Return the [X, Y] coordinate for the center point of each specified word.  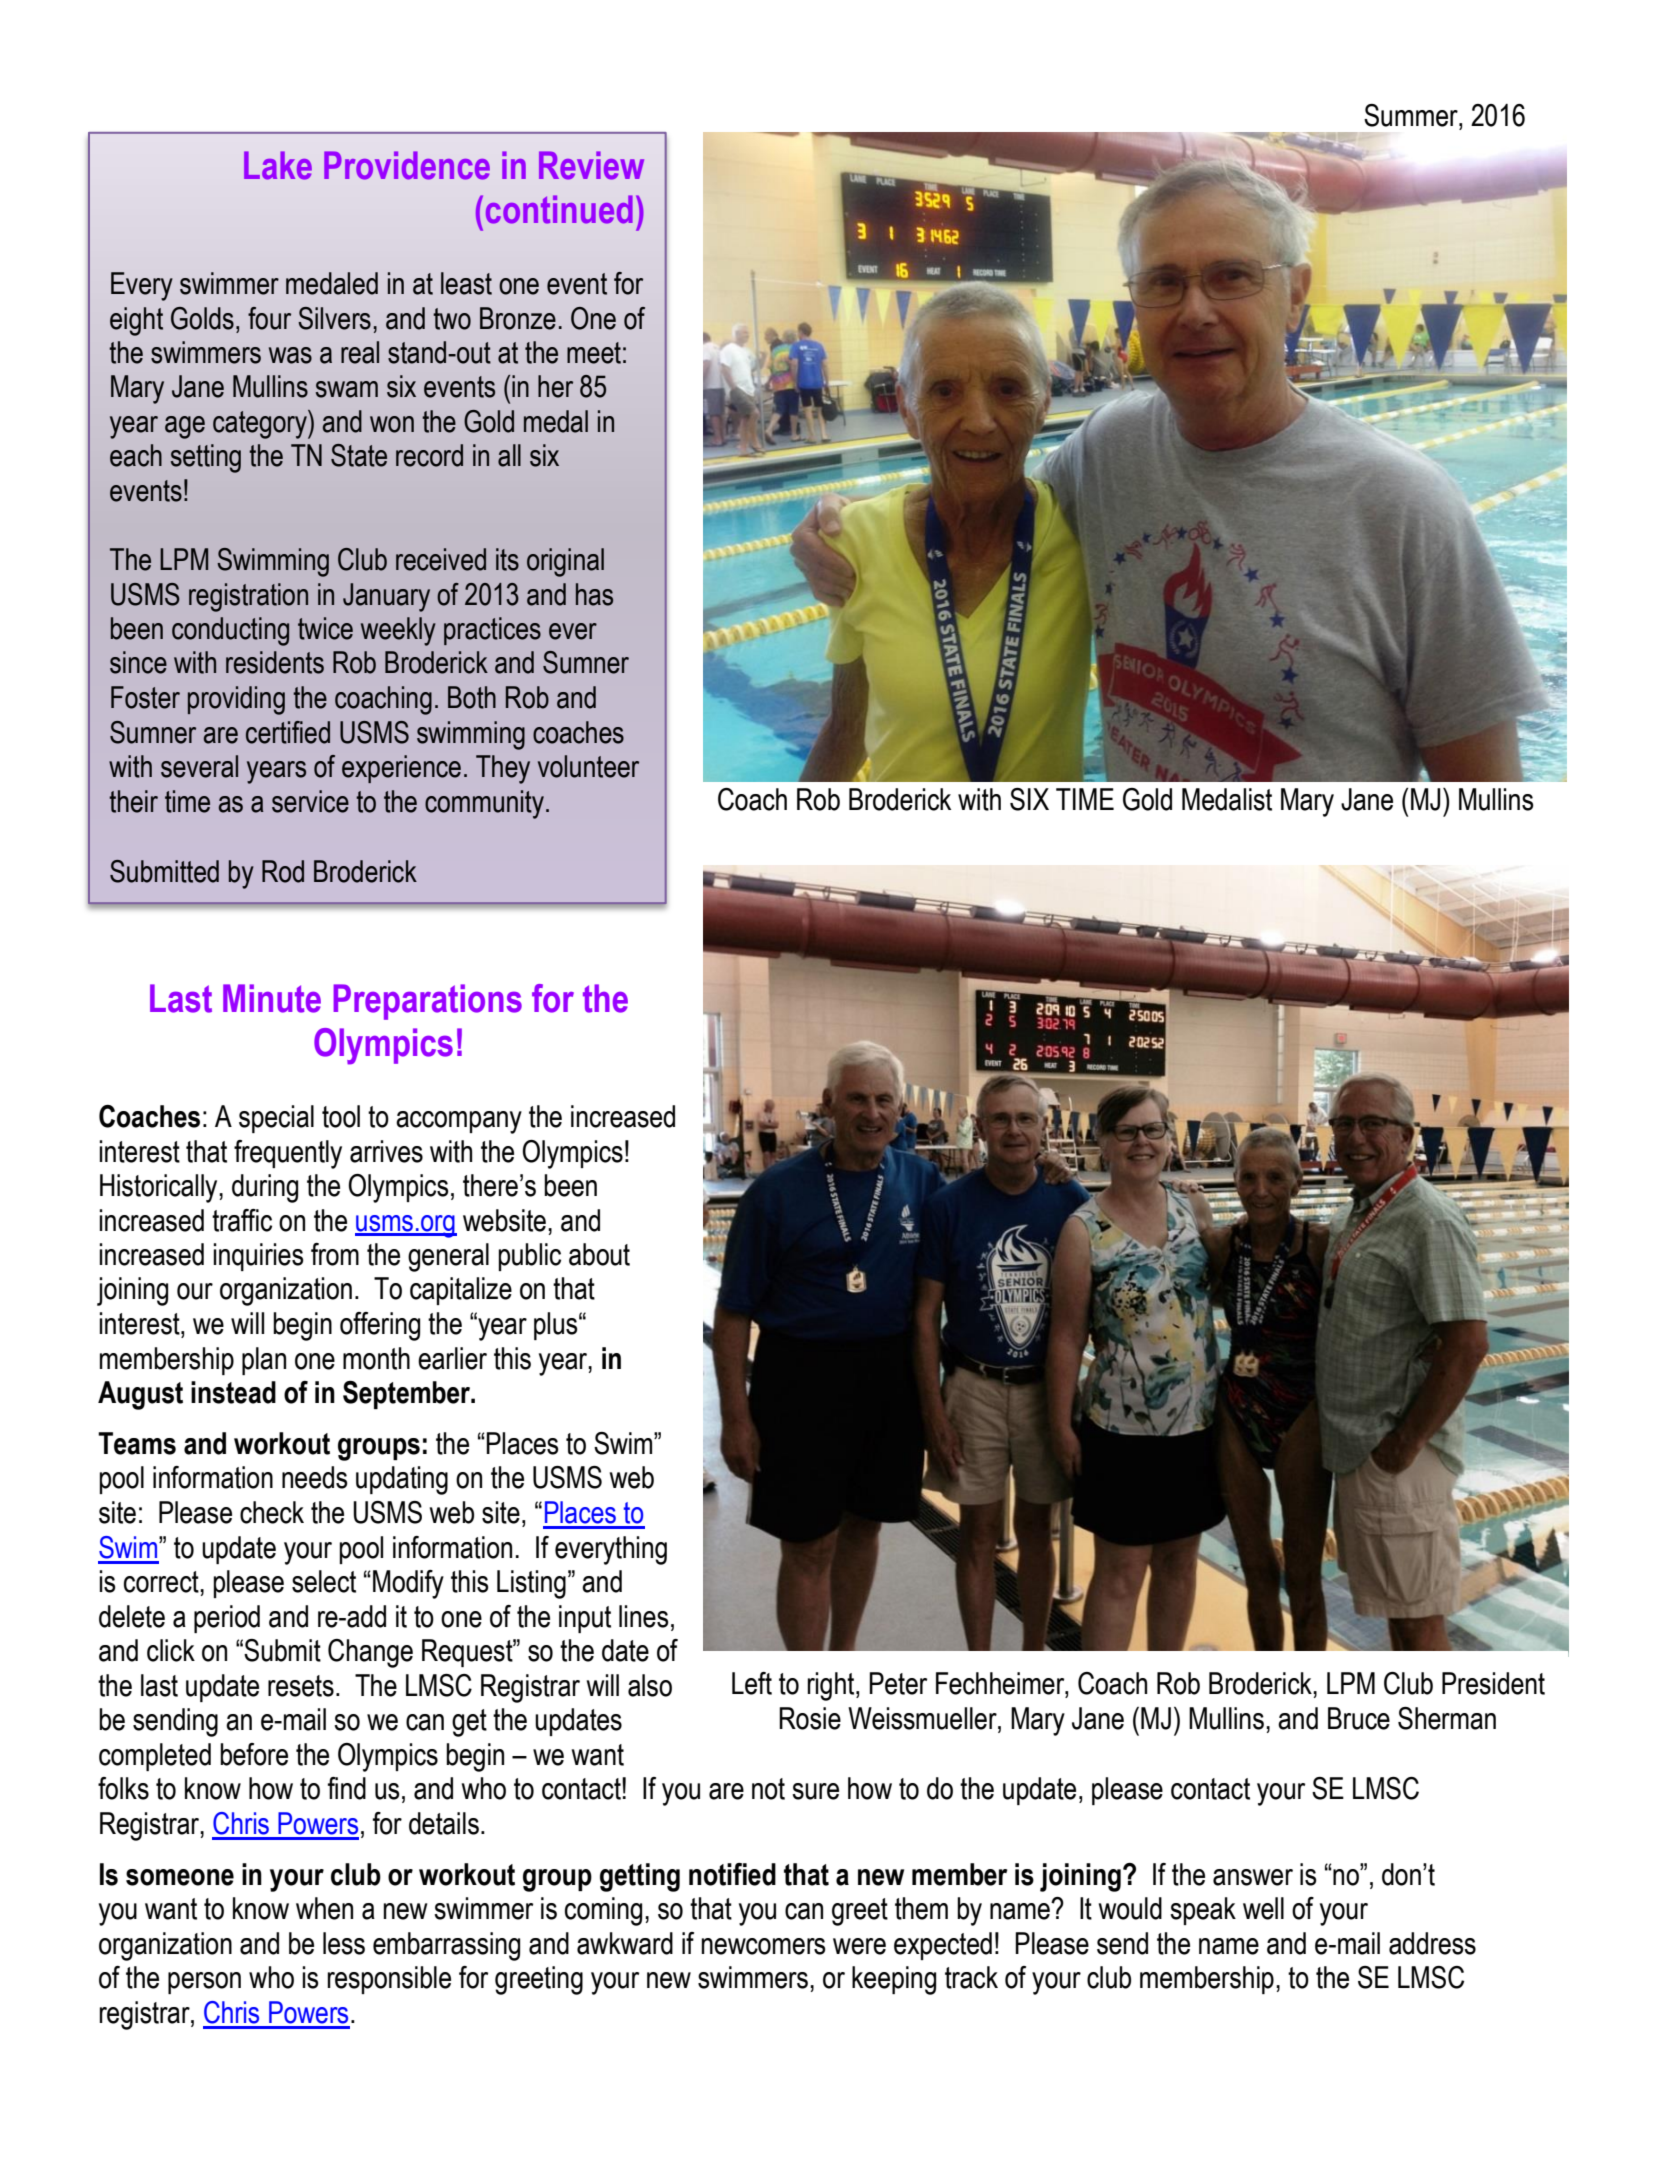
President [1493, 1683]
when [324, 1908]
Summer [1412, 115]
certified [288, 732]
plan [264, 1361]
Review [591, 165]
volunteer [588, 766]
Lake [278, 165]
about [599, 1254]
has [594, 594]
